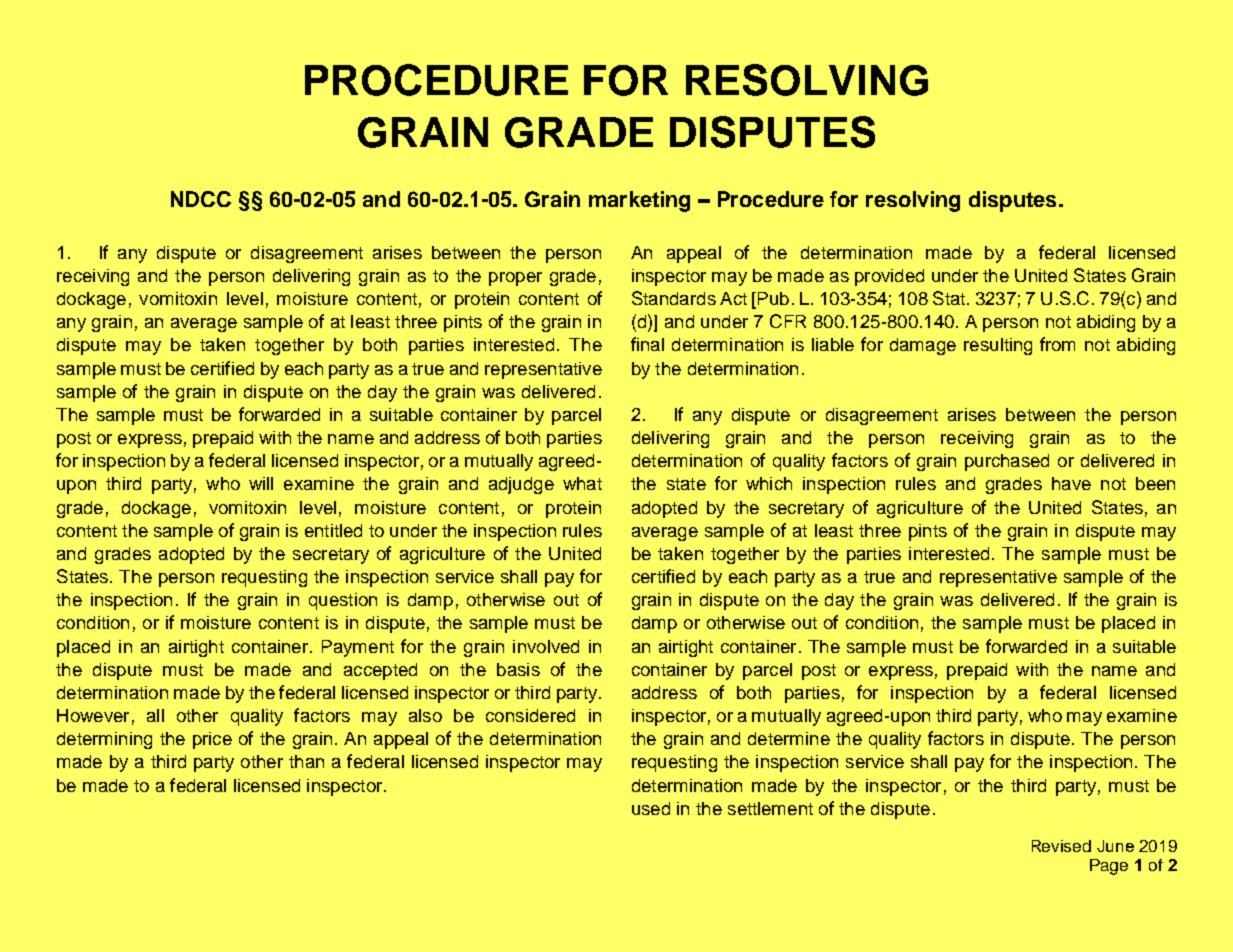 Image resolution: width=1233 pixels, height=952 pixels. I want to click on have, so click(1071, 483).
